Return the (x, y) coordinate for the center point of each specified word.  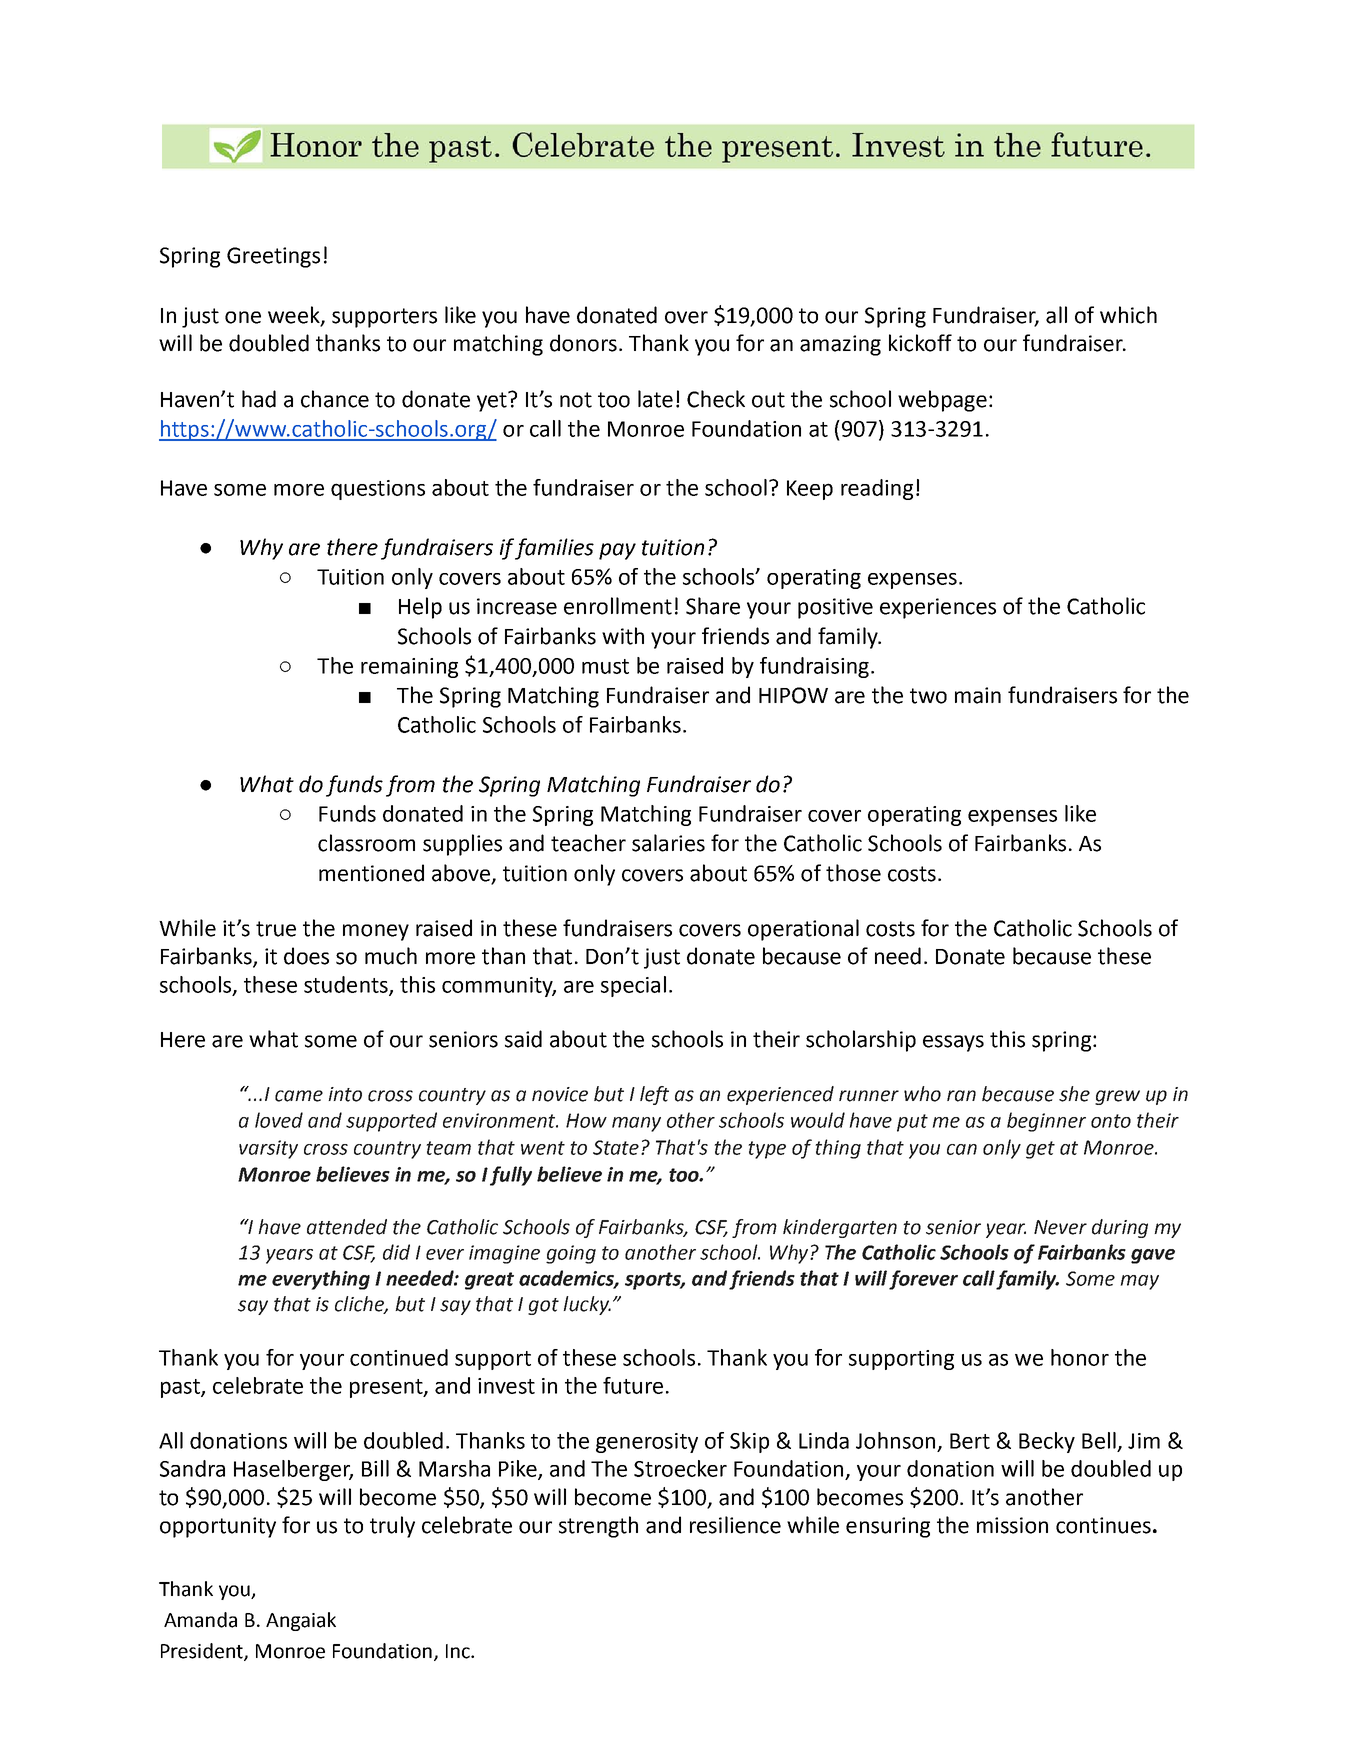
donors (583, 343)
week (295, 315)
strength (598, 1527)
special (633, 986)
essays (953, 1043)
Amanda (200, 1620)
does (306, 956)
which (1128, 315)
